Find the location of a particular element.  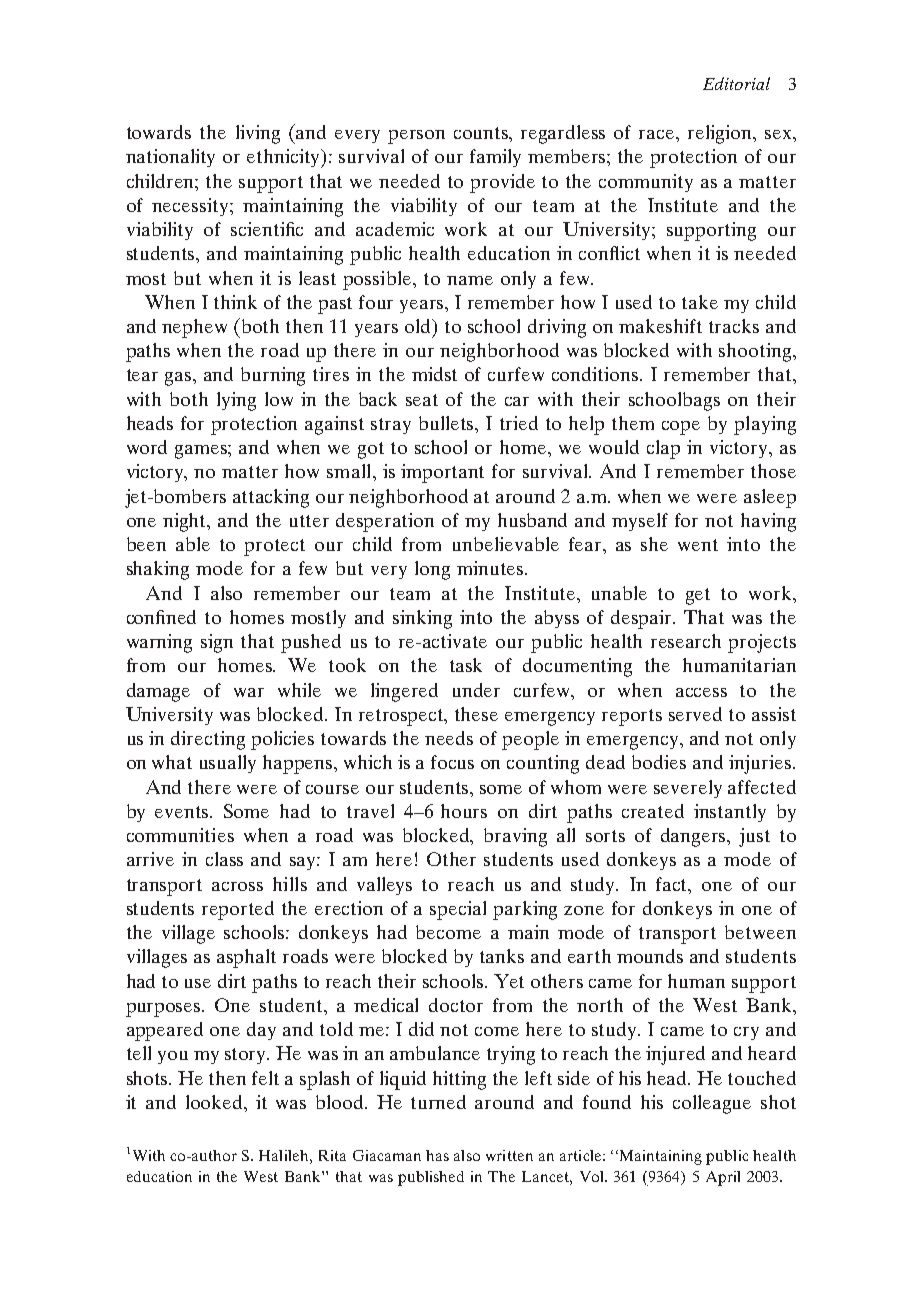

April is located at coordinates (723, 1178).
